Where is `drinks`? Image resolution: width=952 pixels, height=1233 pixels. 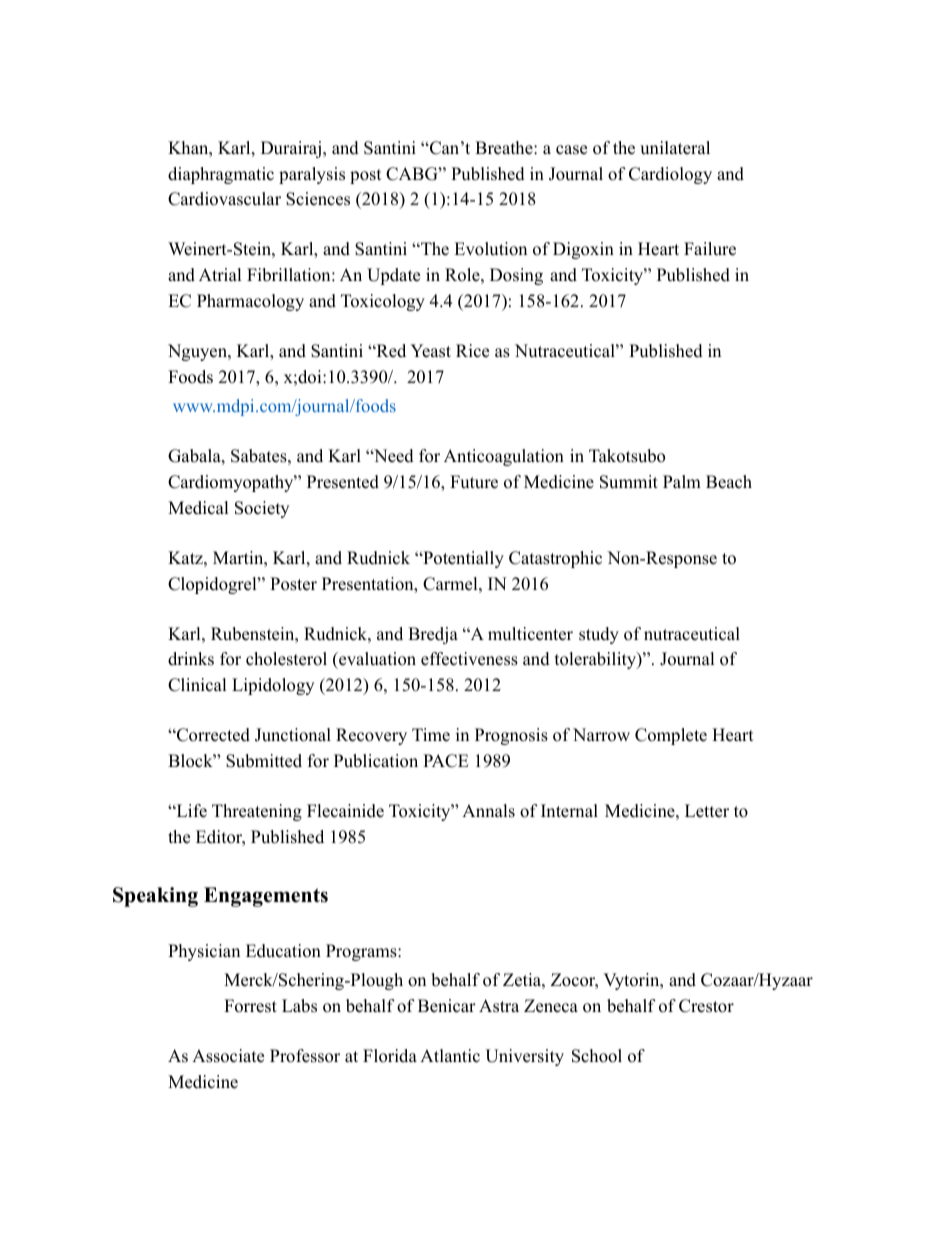 drinks is located at coordinates (191, 659).
